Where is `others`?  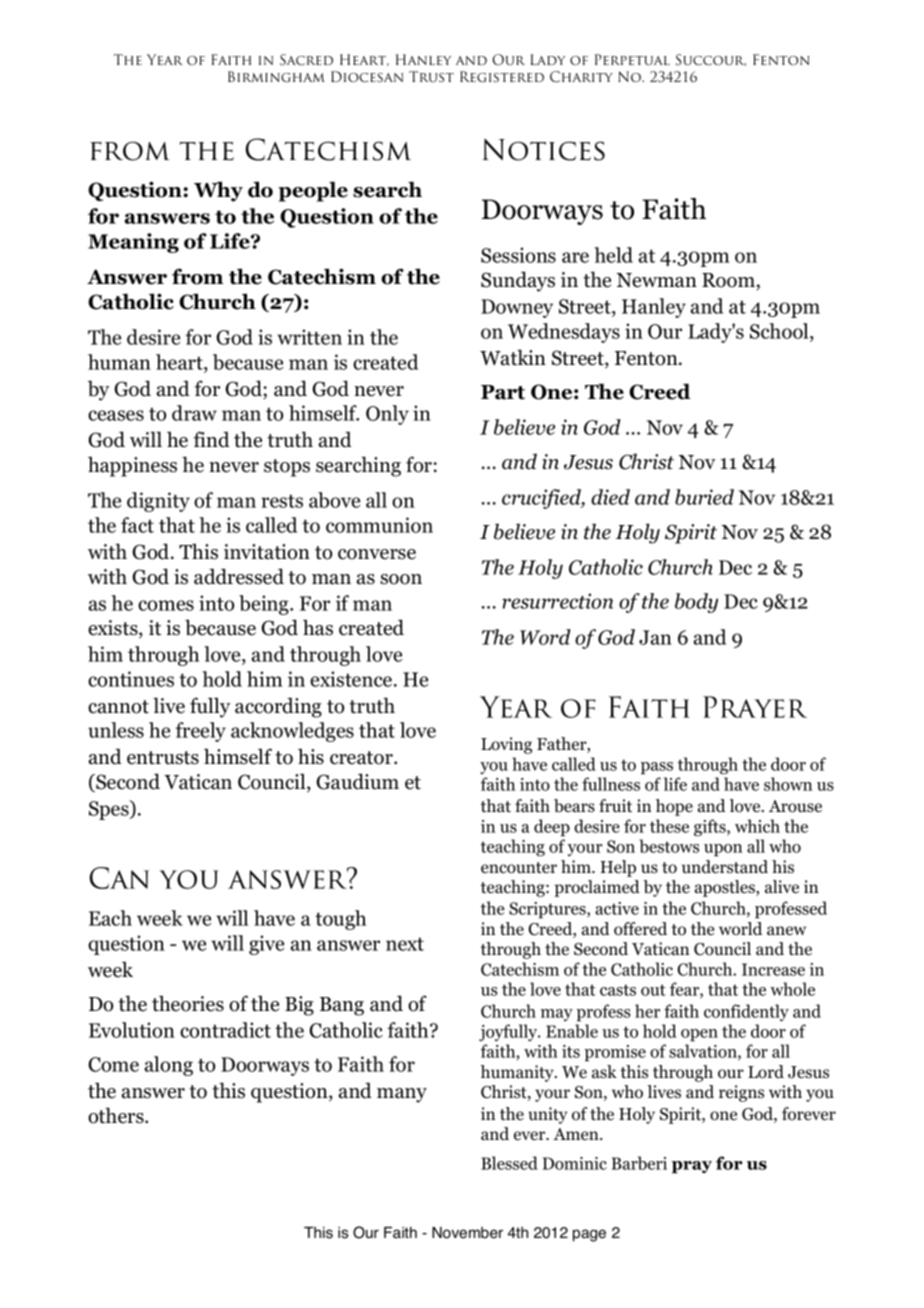
others is located at coordinates (117, 1115).
